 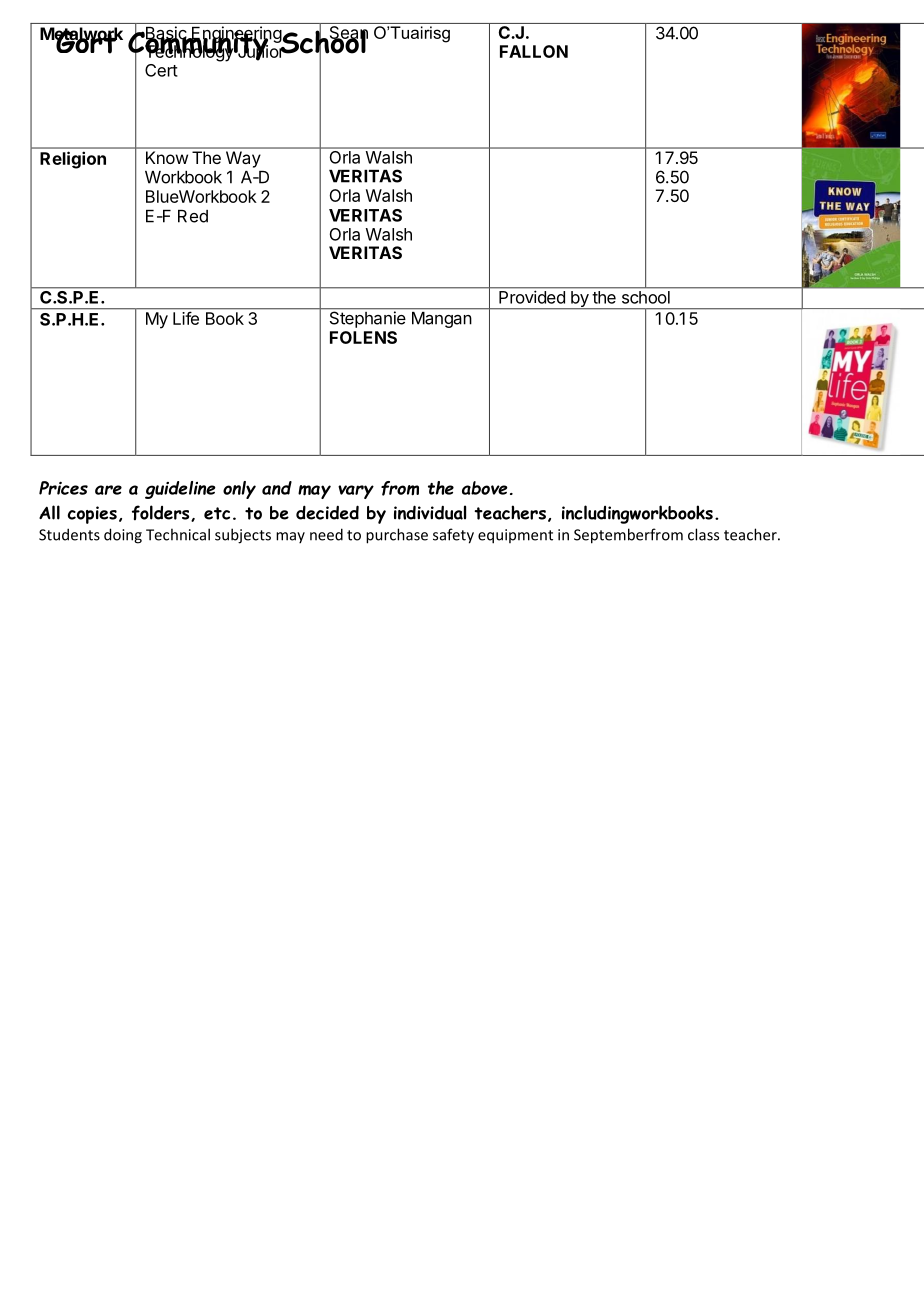 What do you see at coordinates (186, 318) in the screenshot?
I see `Life` at bounding box center [186, 318].
